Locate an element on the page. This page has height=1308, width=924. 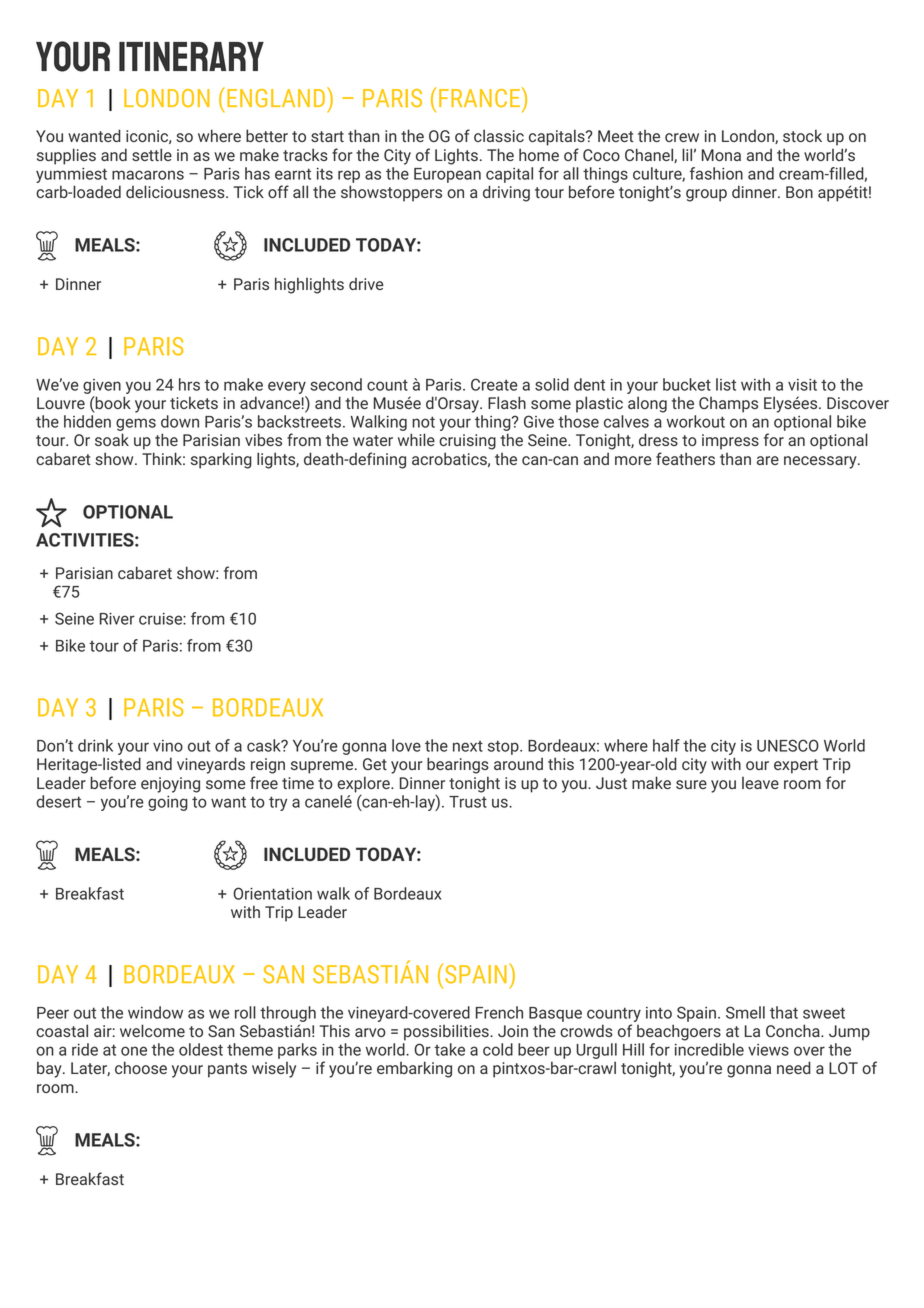
Champs is located at coordinates (728, 405).
